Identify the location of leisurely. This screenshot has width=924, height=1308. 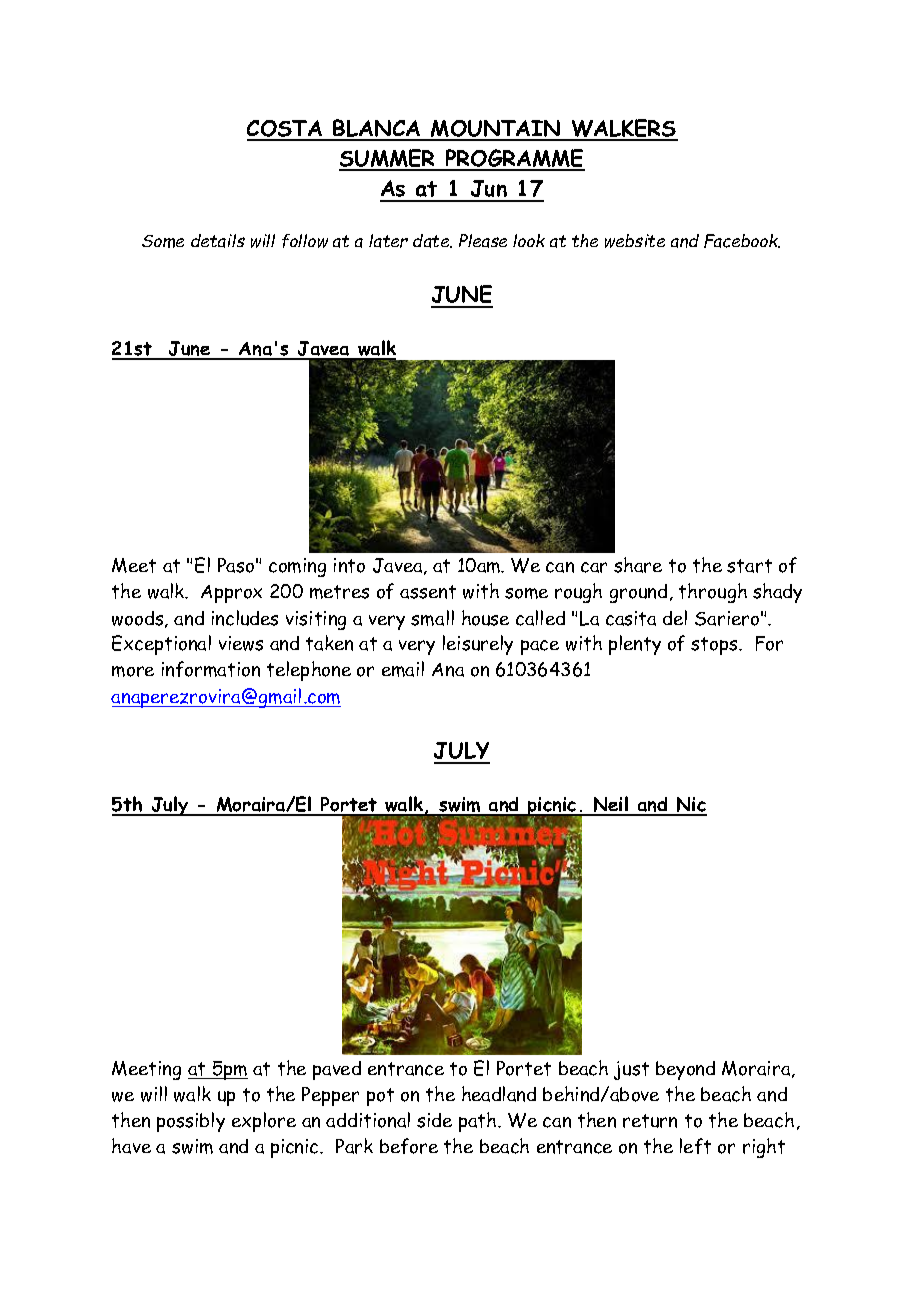
(478, 645).
